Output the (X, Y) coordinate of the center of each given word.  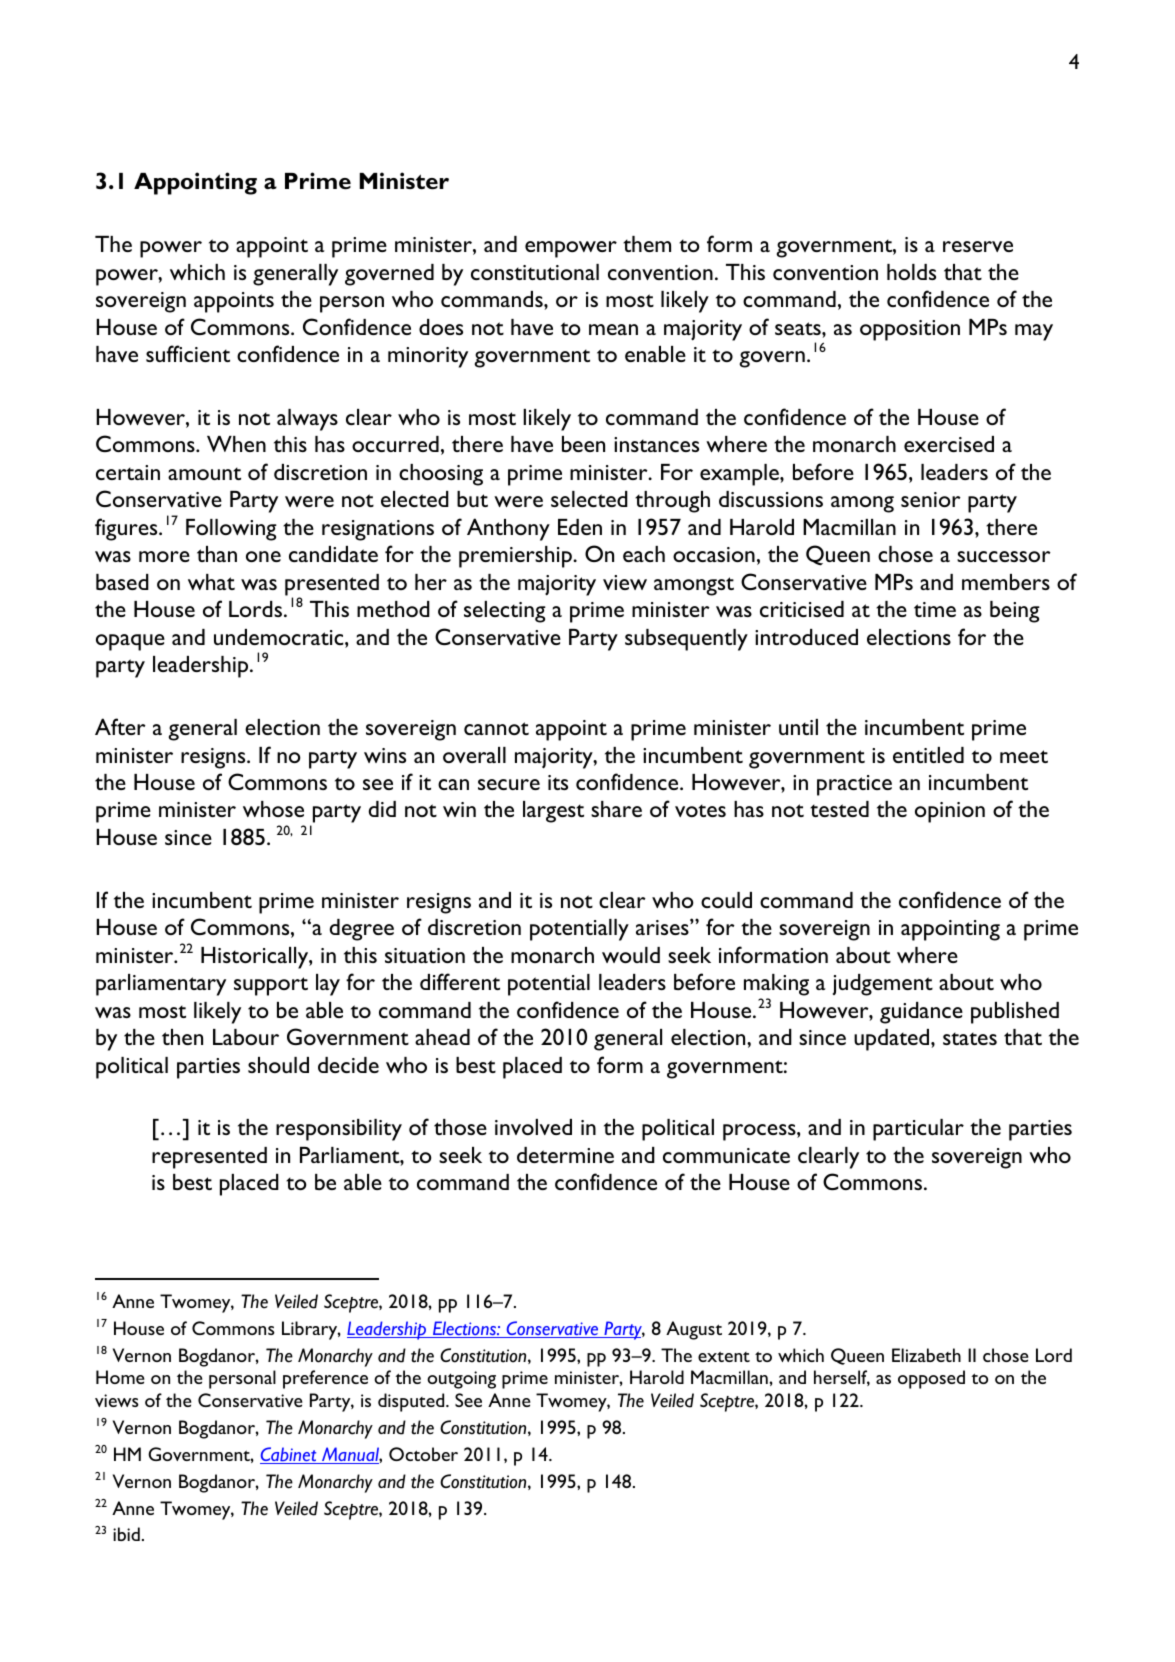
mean (613, 329)
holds (911, 272)
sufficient (188, 353)
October (423, 1454)
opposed (931, 1379)
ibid (126, 1534)
